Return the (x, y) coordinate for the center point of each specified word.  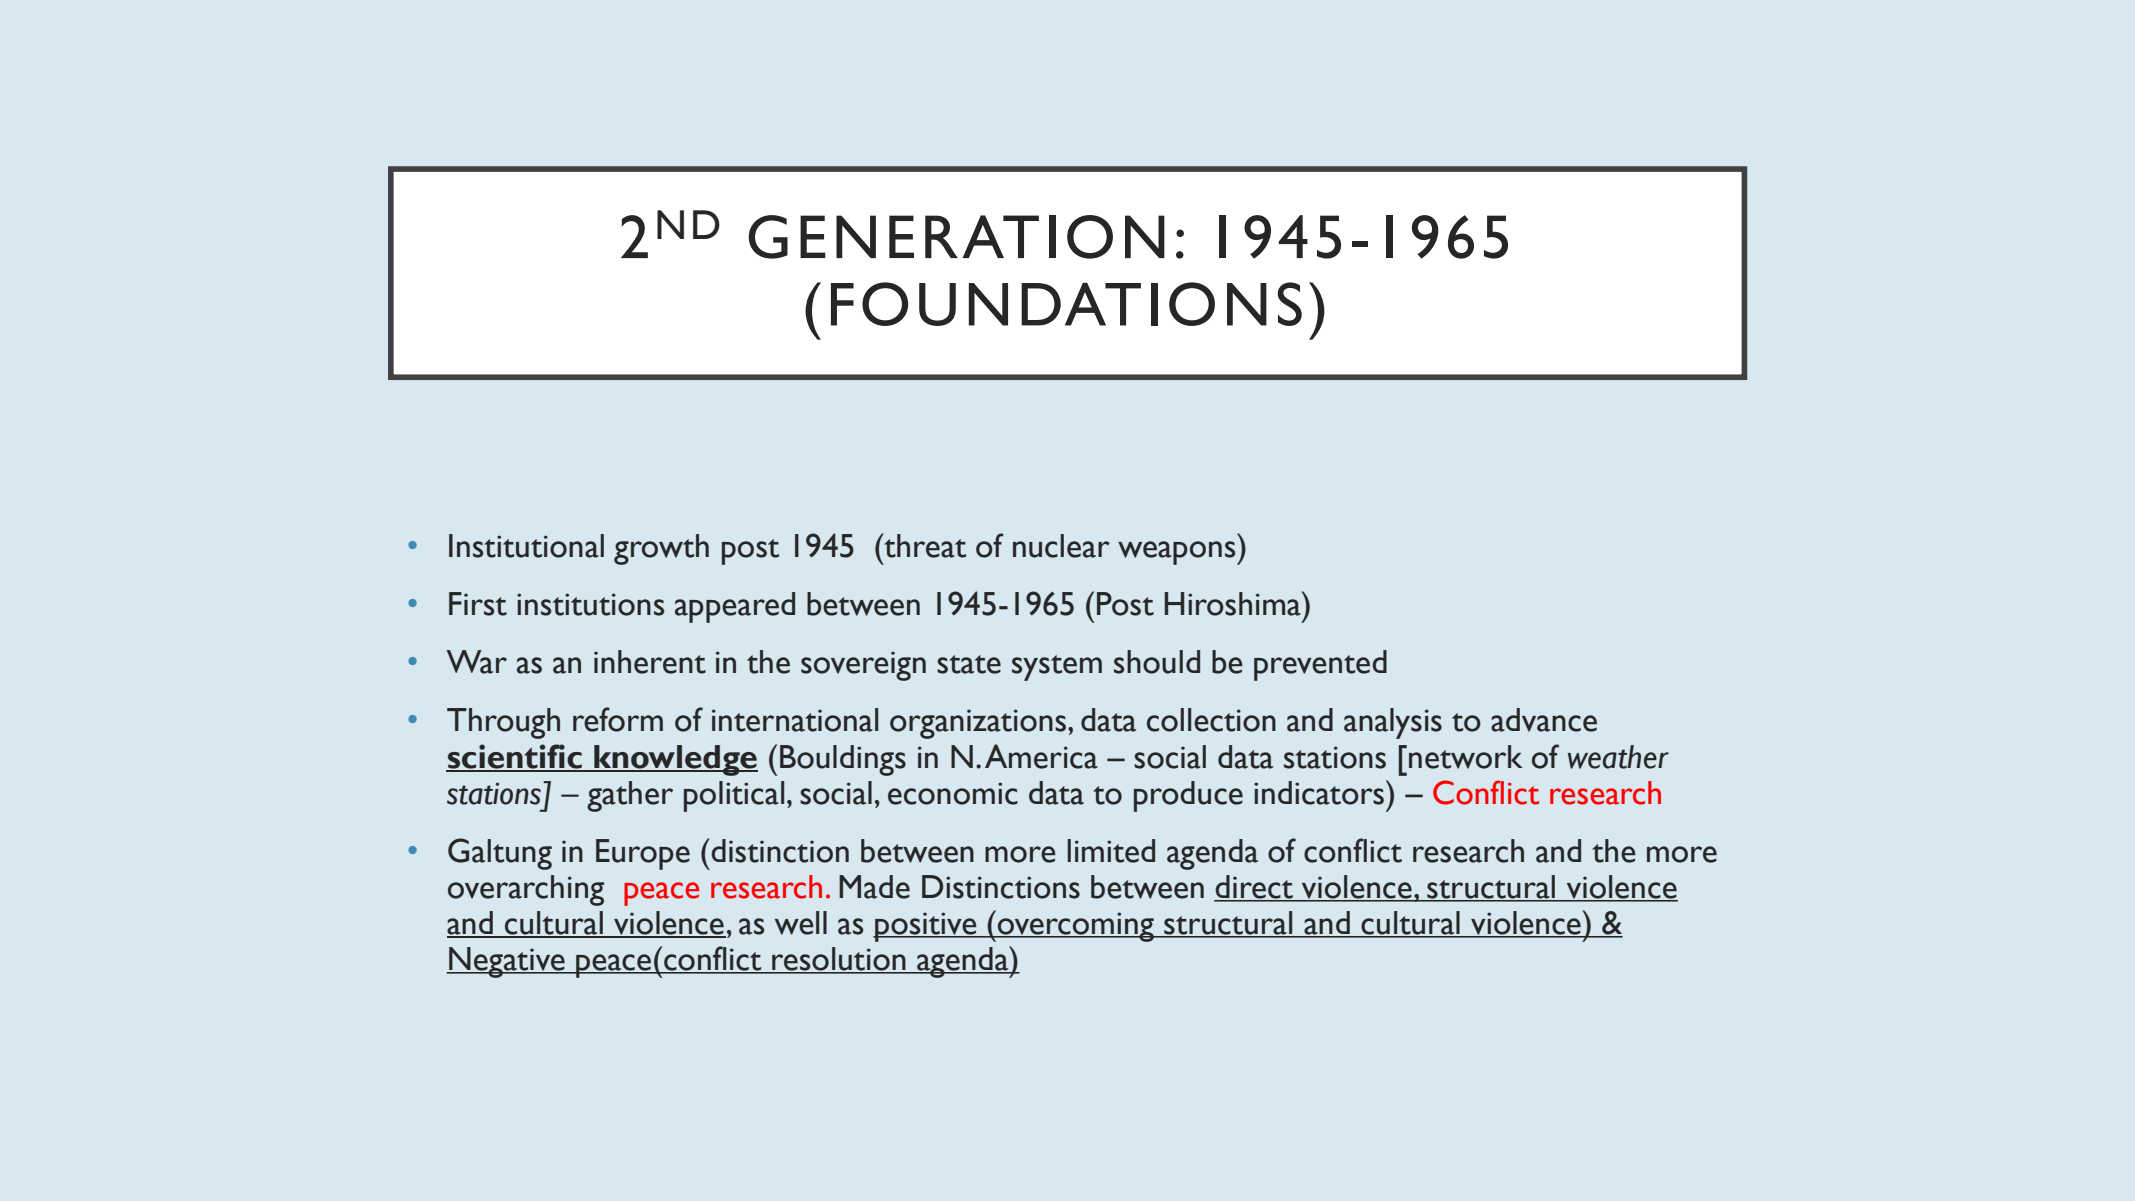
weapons (1178, 553)
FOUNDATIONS (1066, 304)
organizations (979, 724)
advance (1544, 720)
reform (618, 719)
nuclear (1061, 546)
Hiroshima (1234, 603)
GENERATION (956, 237)
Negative (507, 962)
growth (661, 549)
